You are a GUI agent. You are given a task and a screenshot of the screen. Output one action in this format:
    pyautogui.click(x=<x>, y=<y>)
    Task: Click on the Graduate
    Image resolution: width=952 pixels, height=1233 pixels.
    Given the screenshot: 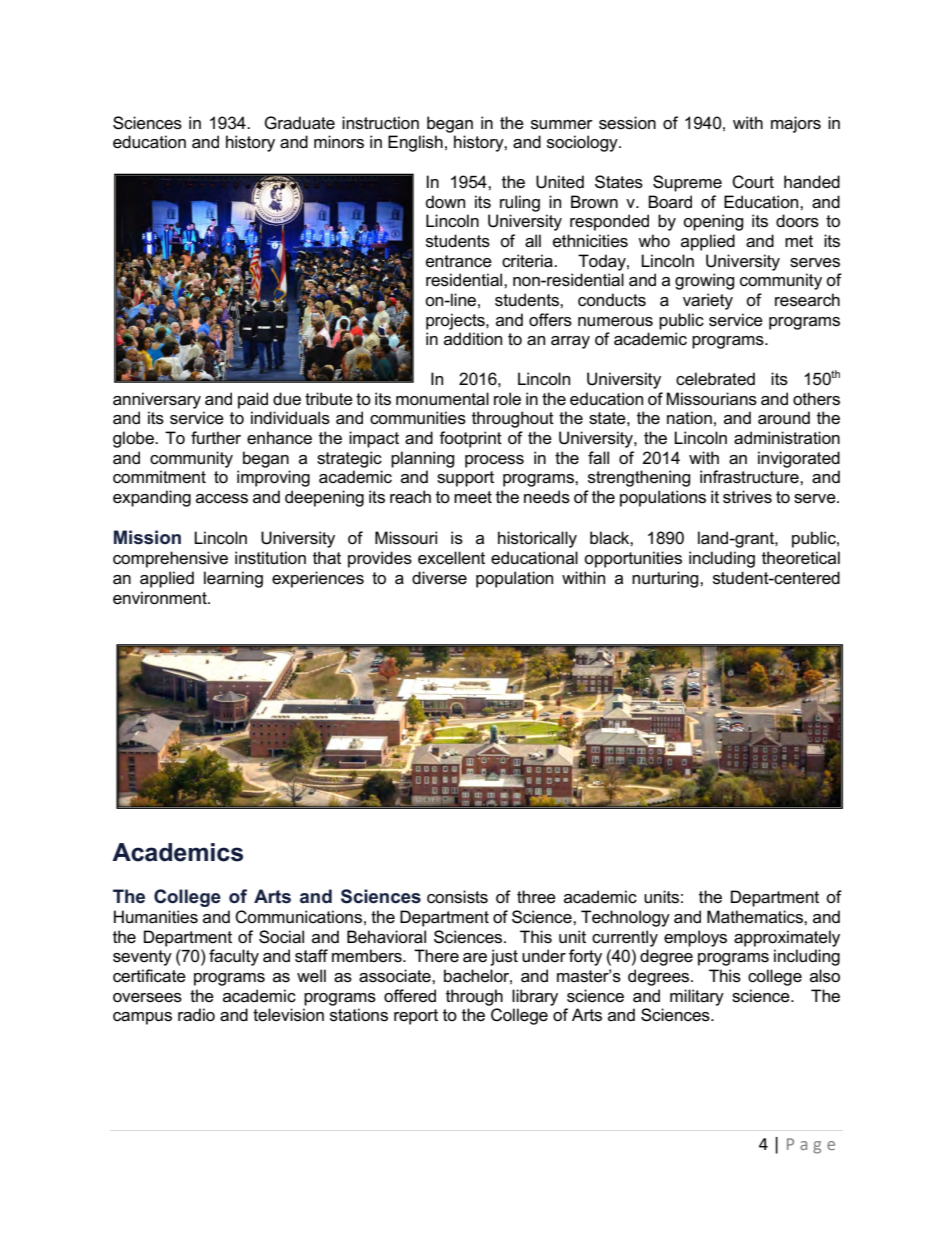 What is the action you would take?
    pyautogui.click(x=299, y=123)
